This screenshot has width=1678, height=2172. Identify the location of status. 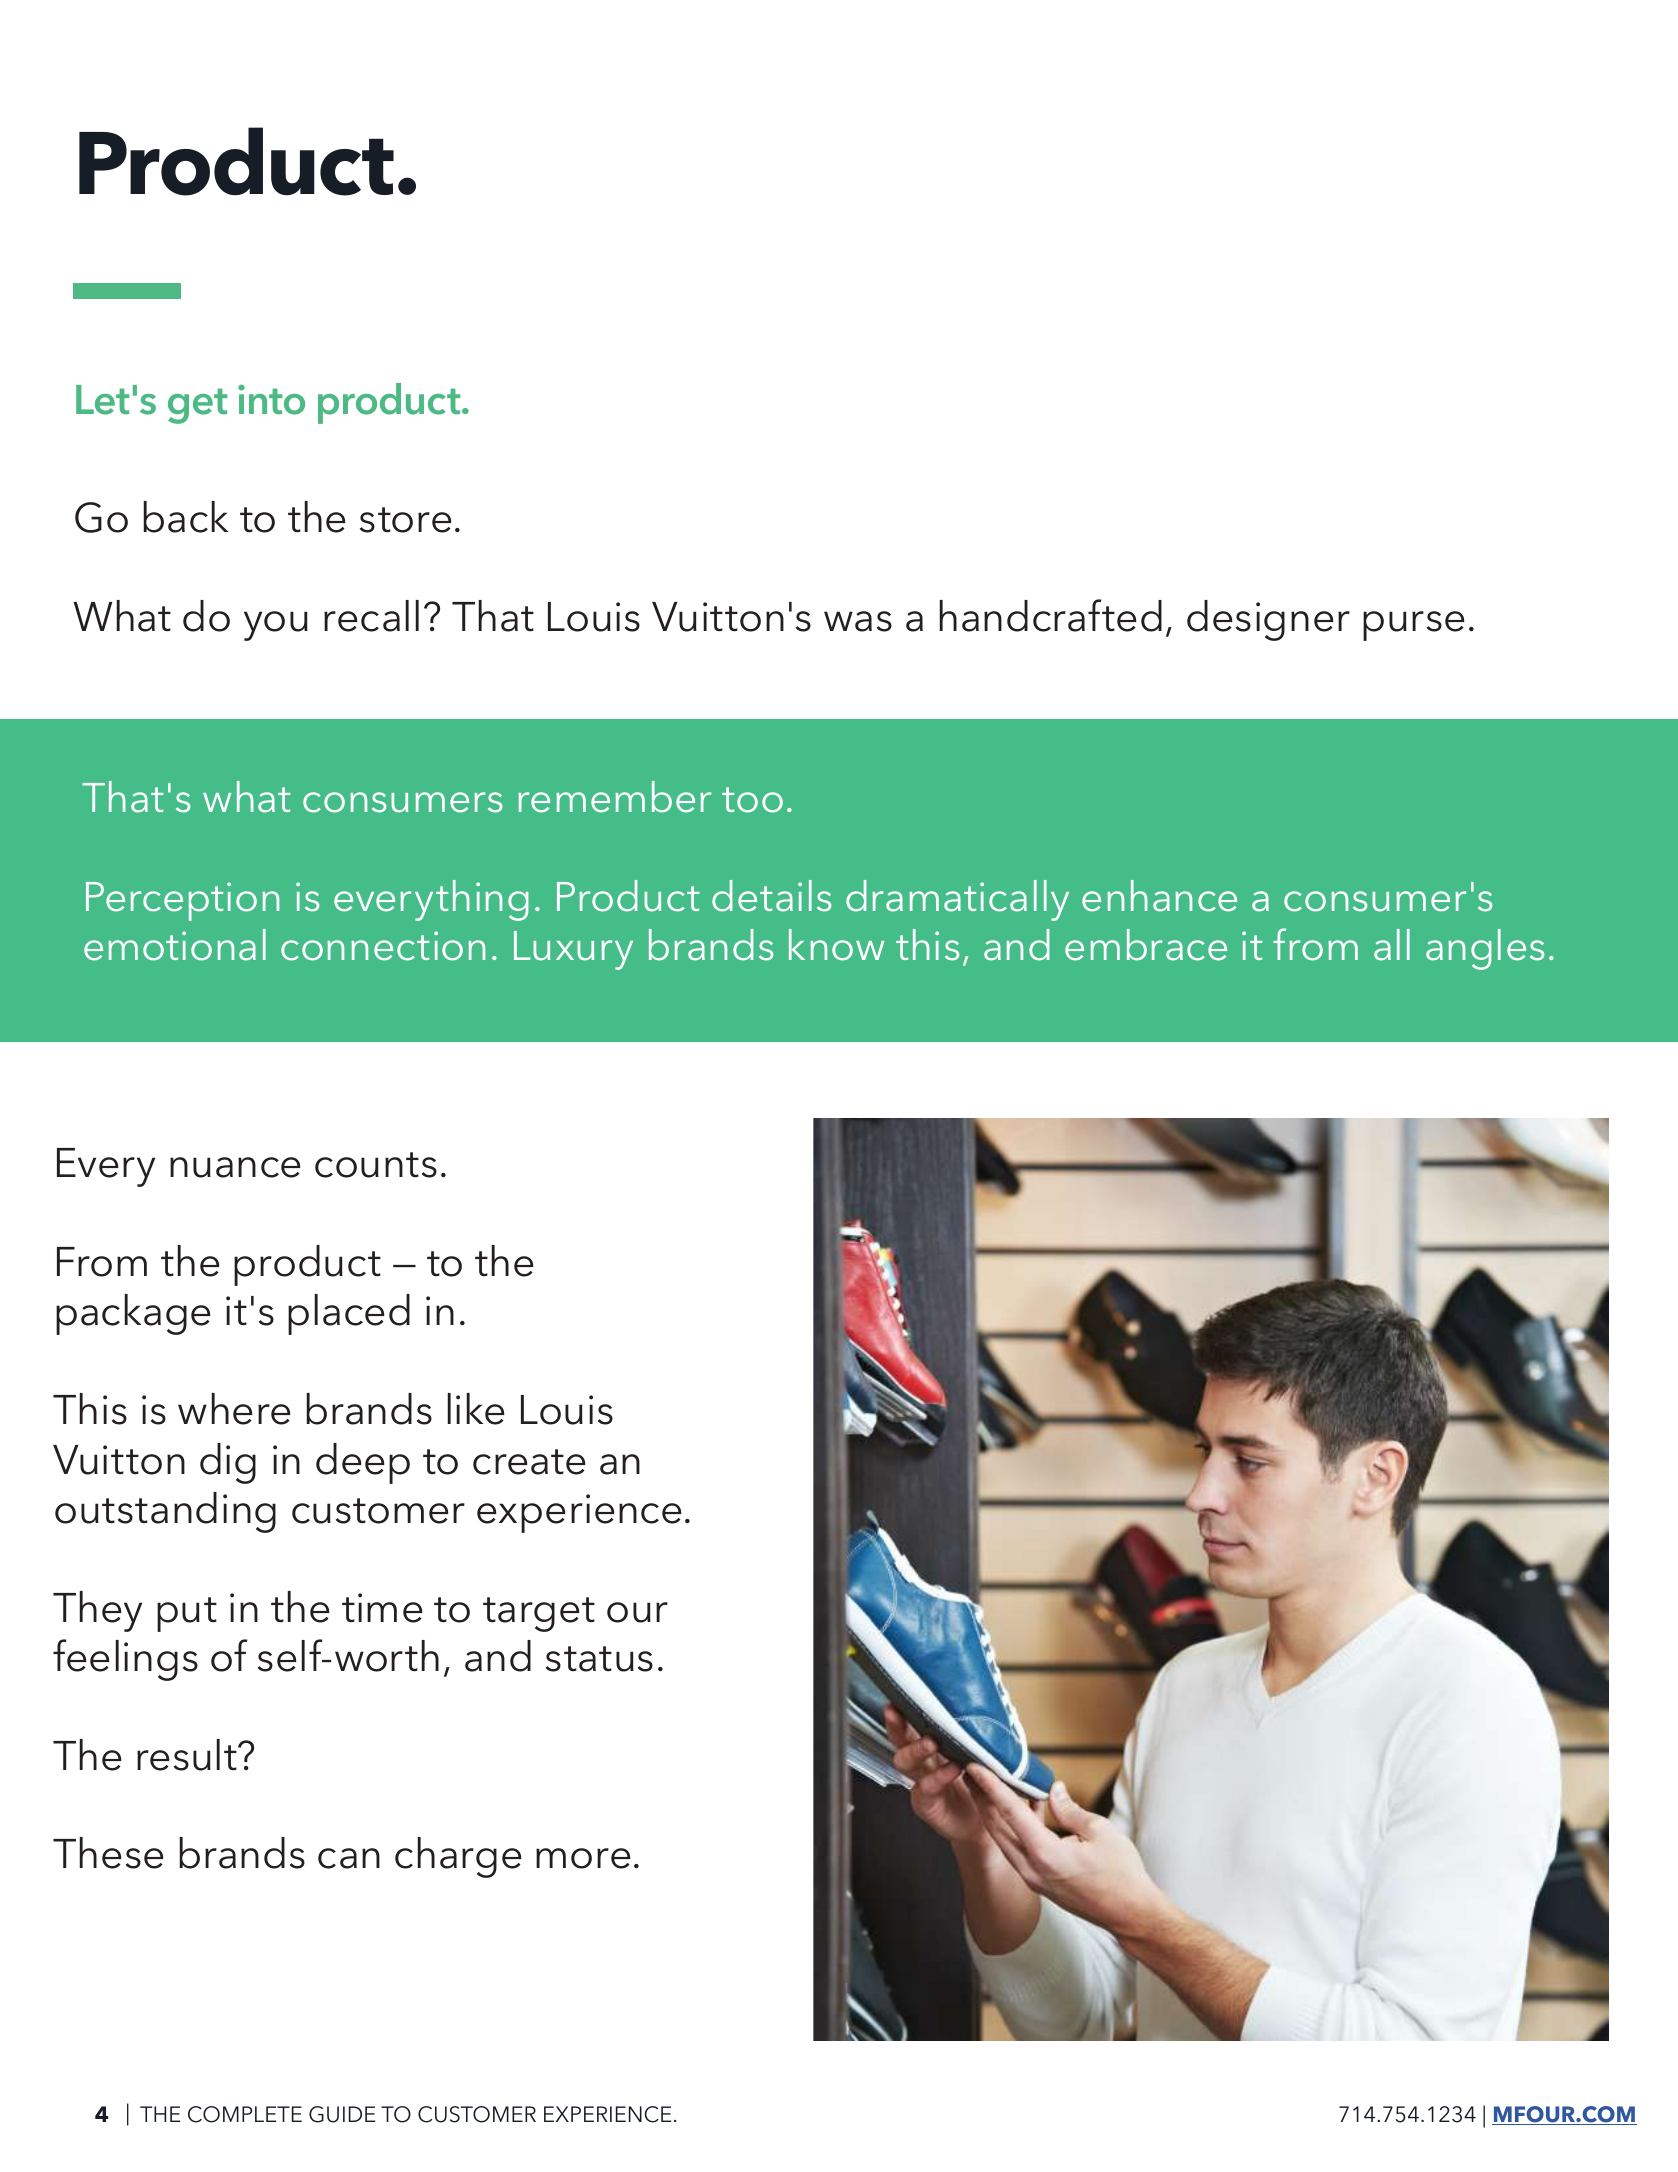
(599, 1659).
